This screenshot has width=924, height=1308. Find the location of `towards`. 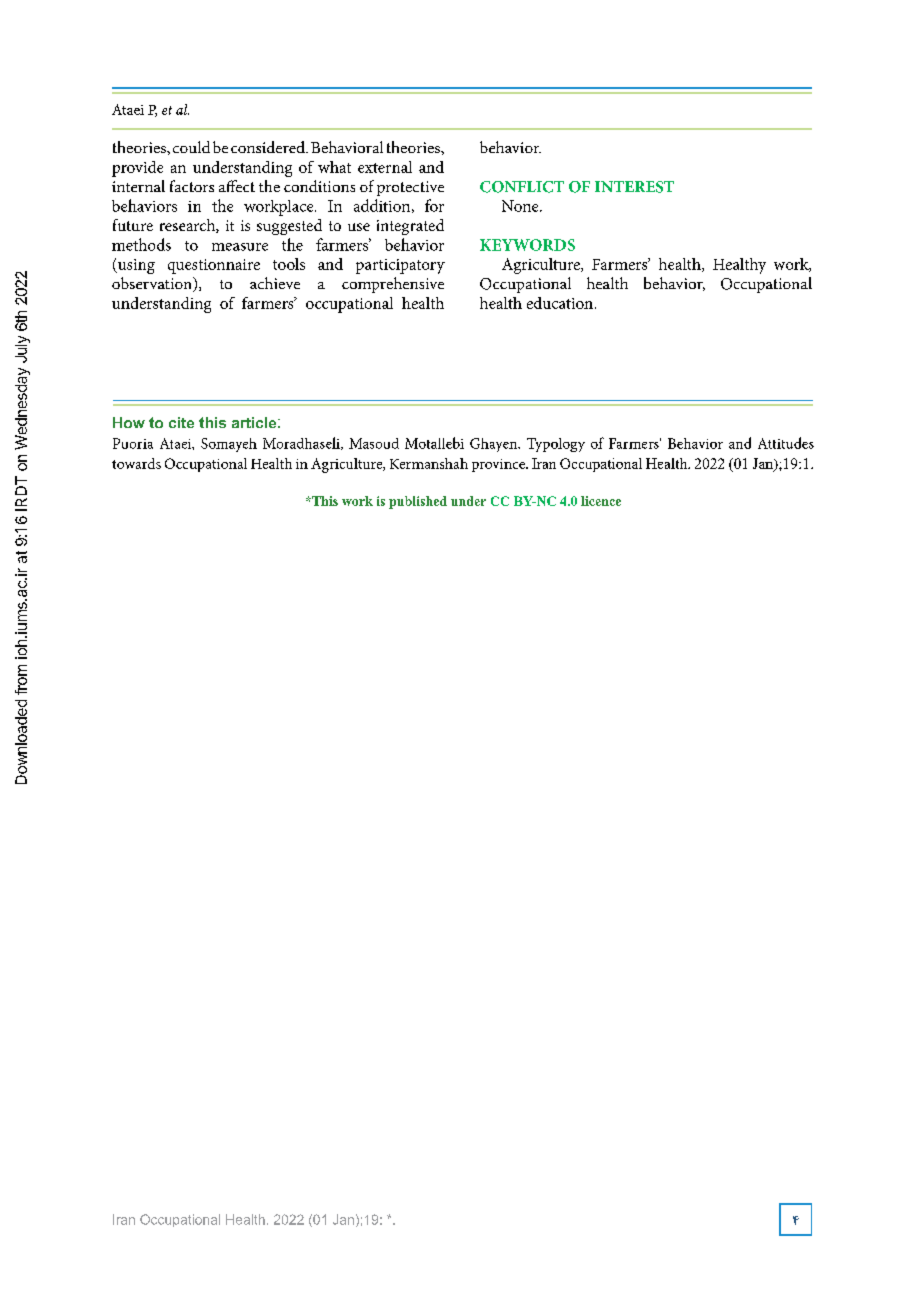

towards is located at coordinates (136, 463).
